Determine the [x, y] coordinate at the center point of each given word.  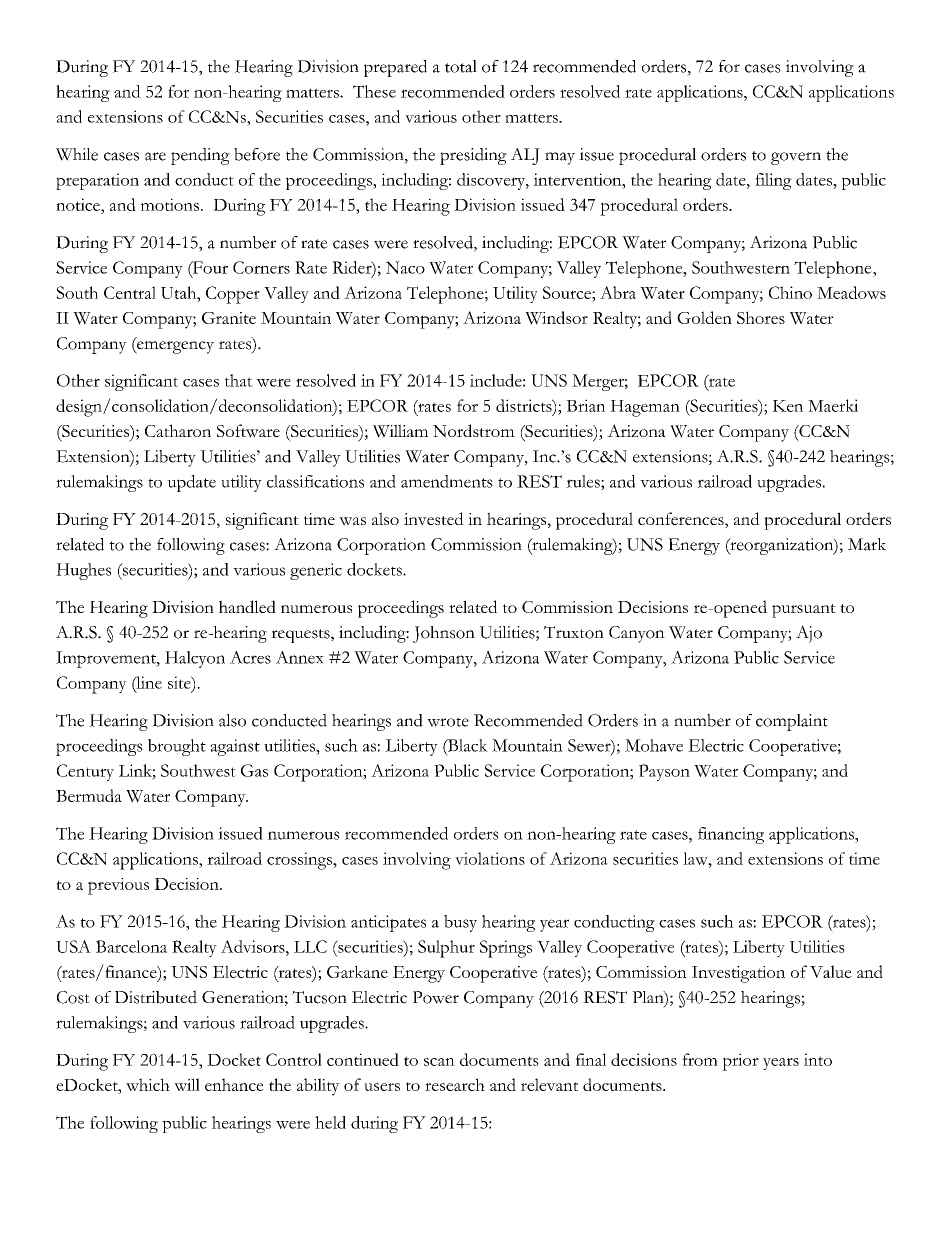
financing [731, 835]
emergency [174, 347]
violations [490, 858]
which [148, 1084]
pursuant [804, 611]
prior [740, 1062]
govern [796, 158]
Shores [761, 317]
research [455, 1084]
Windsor [556, 318]
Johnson [444, 634]
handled [247, 606]
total [461, 66]
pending [200, 156]
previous [118, 886]
